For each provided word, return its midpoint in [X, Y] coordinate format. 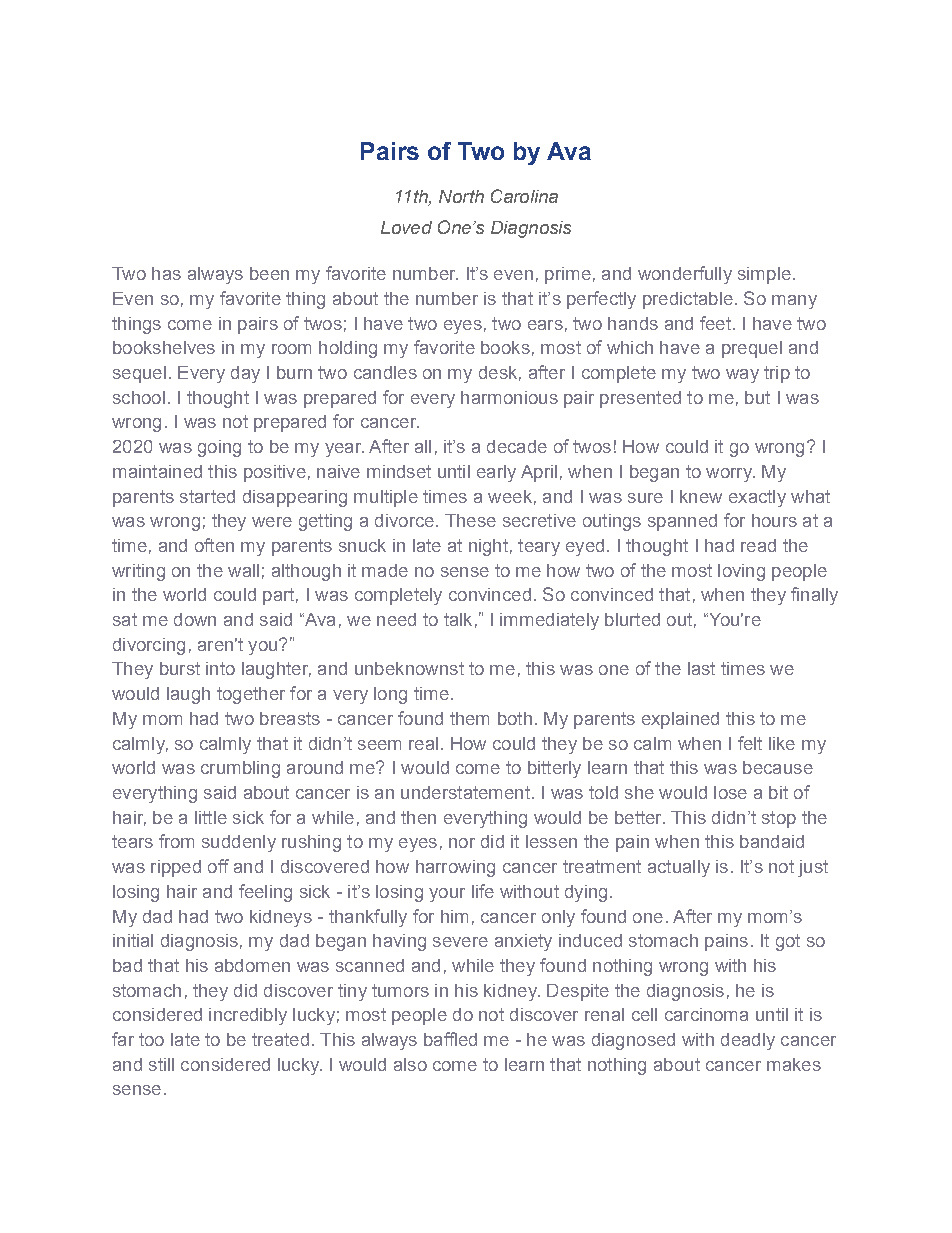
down [195, 619]
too [151, 1039]
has [166, 273]
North [461, 196]
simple [764, 275]
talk [458, 619]
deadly [748, 1041]
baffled [450, 1039]
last [701, 668]
